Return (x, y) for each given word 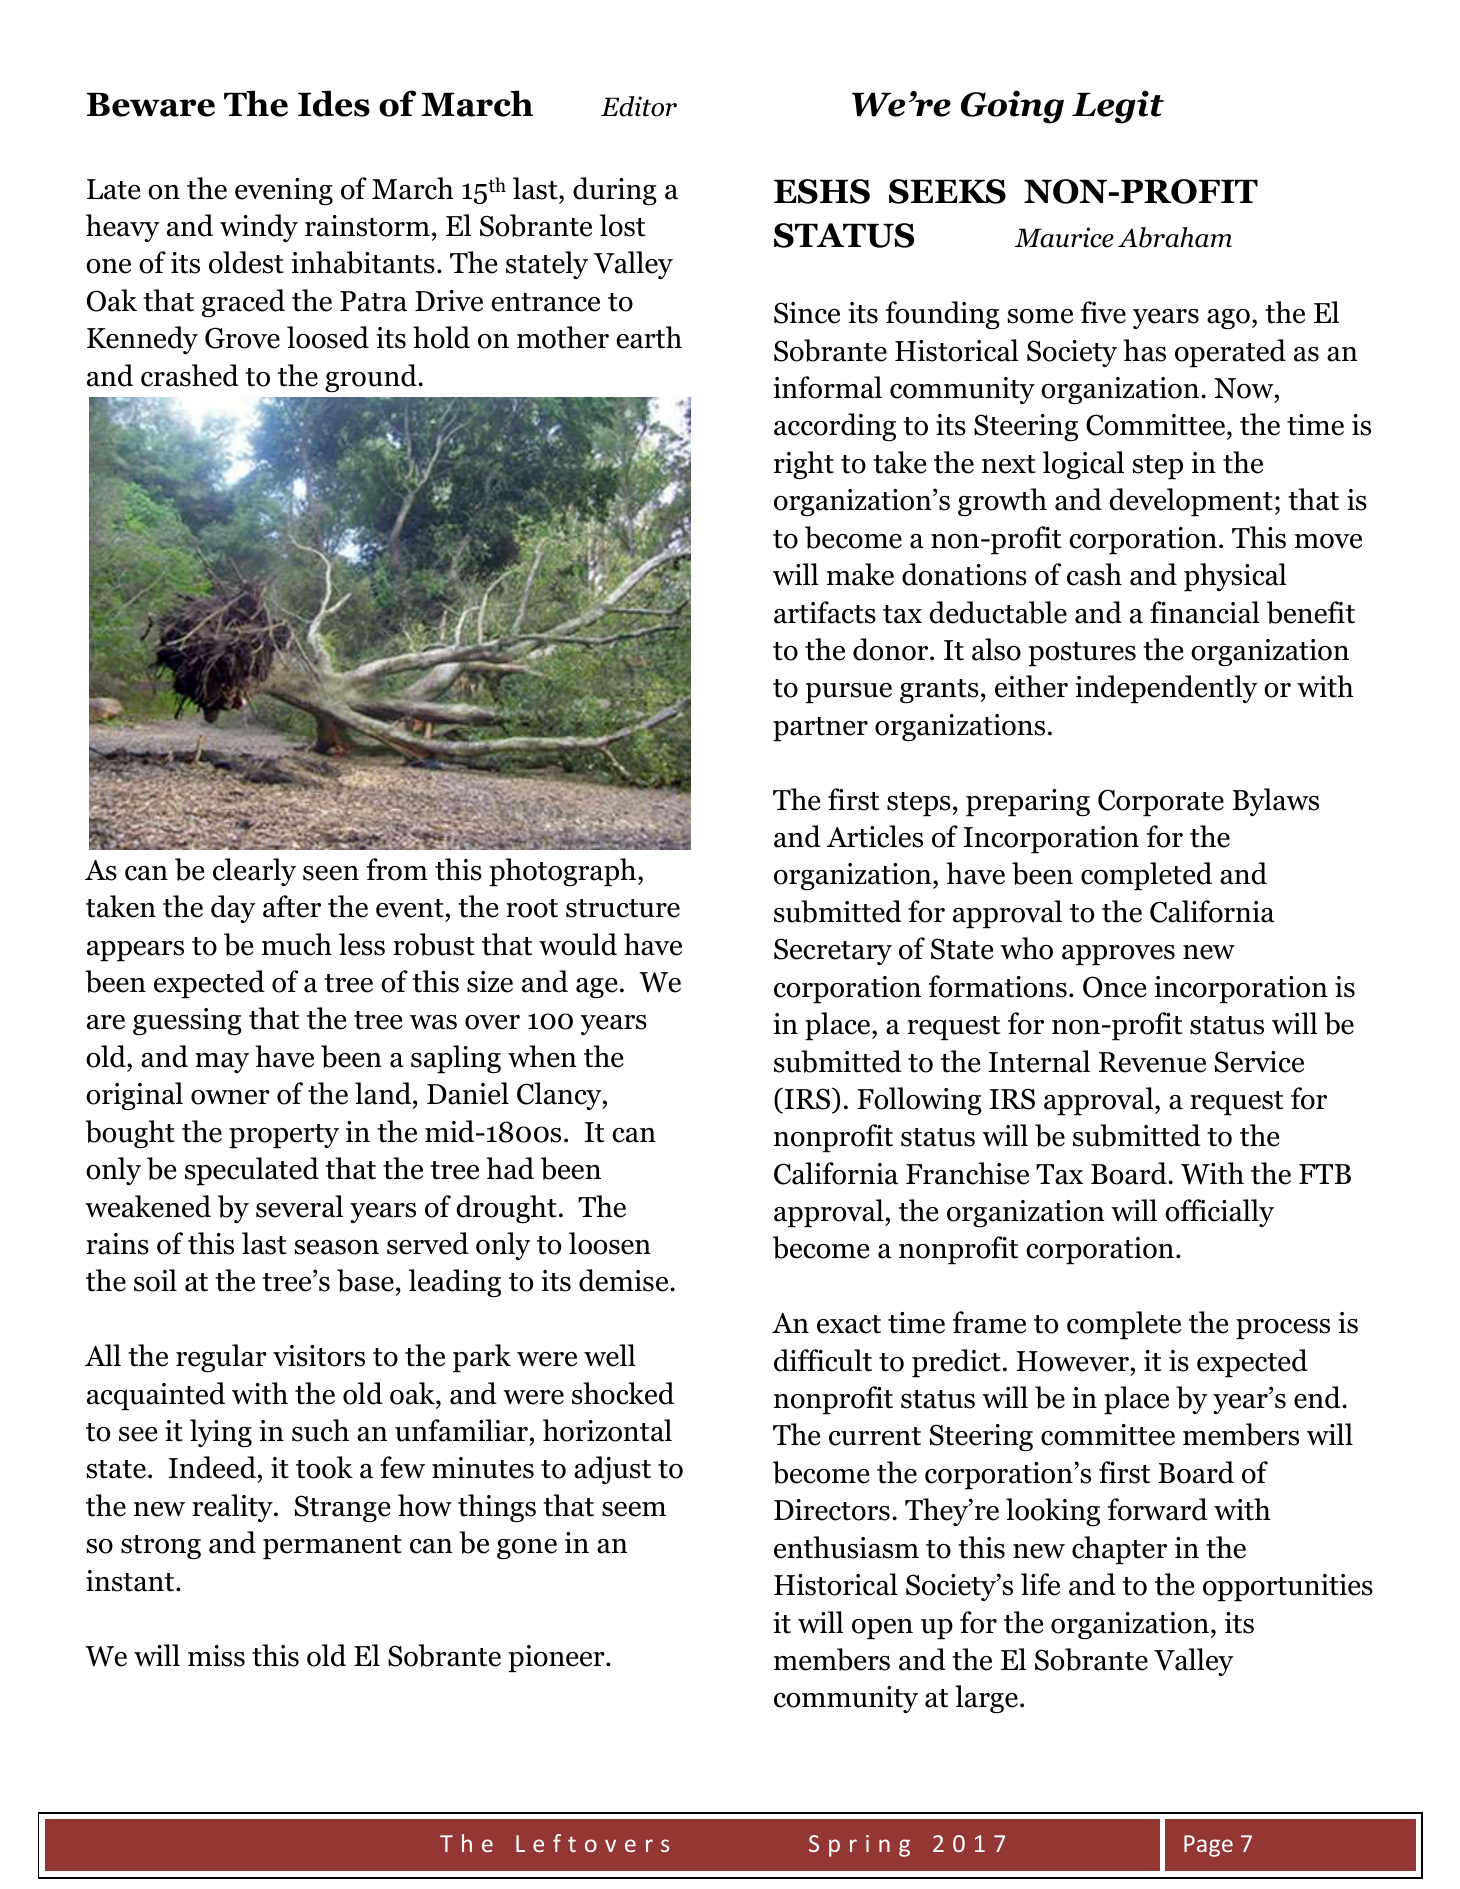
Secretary (833, 951)
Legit (1118, 107)
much (297, 944)
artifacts (825, 612)
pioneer (557, 1659)
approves (1118, 955)
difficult (823, 1360)
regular (221, 1358)
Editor (639, 106)
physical (1235, 577)
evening (284, 191)
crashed (190, 375)
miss (216, 1656)
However (1073, 1361)
